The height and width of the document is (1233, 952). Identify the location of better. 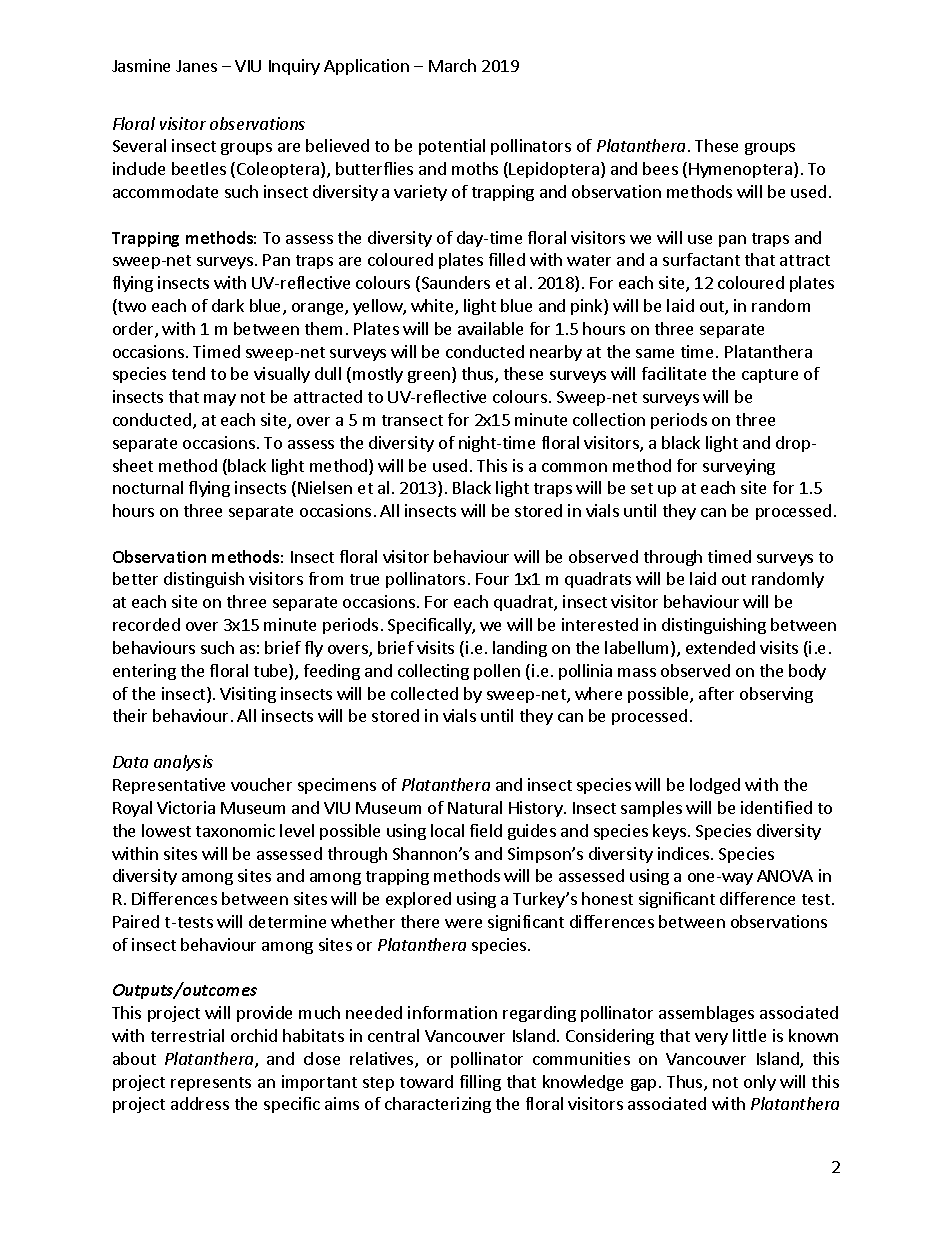
(135, 578).
